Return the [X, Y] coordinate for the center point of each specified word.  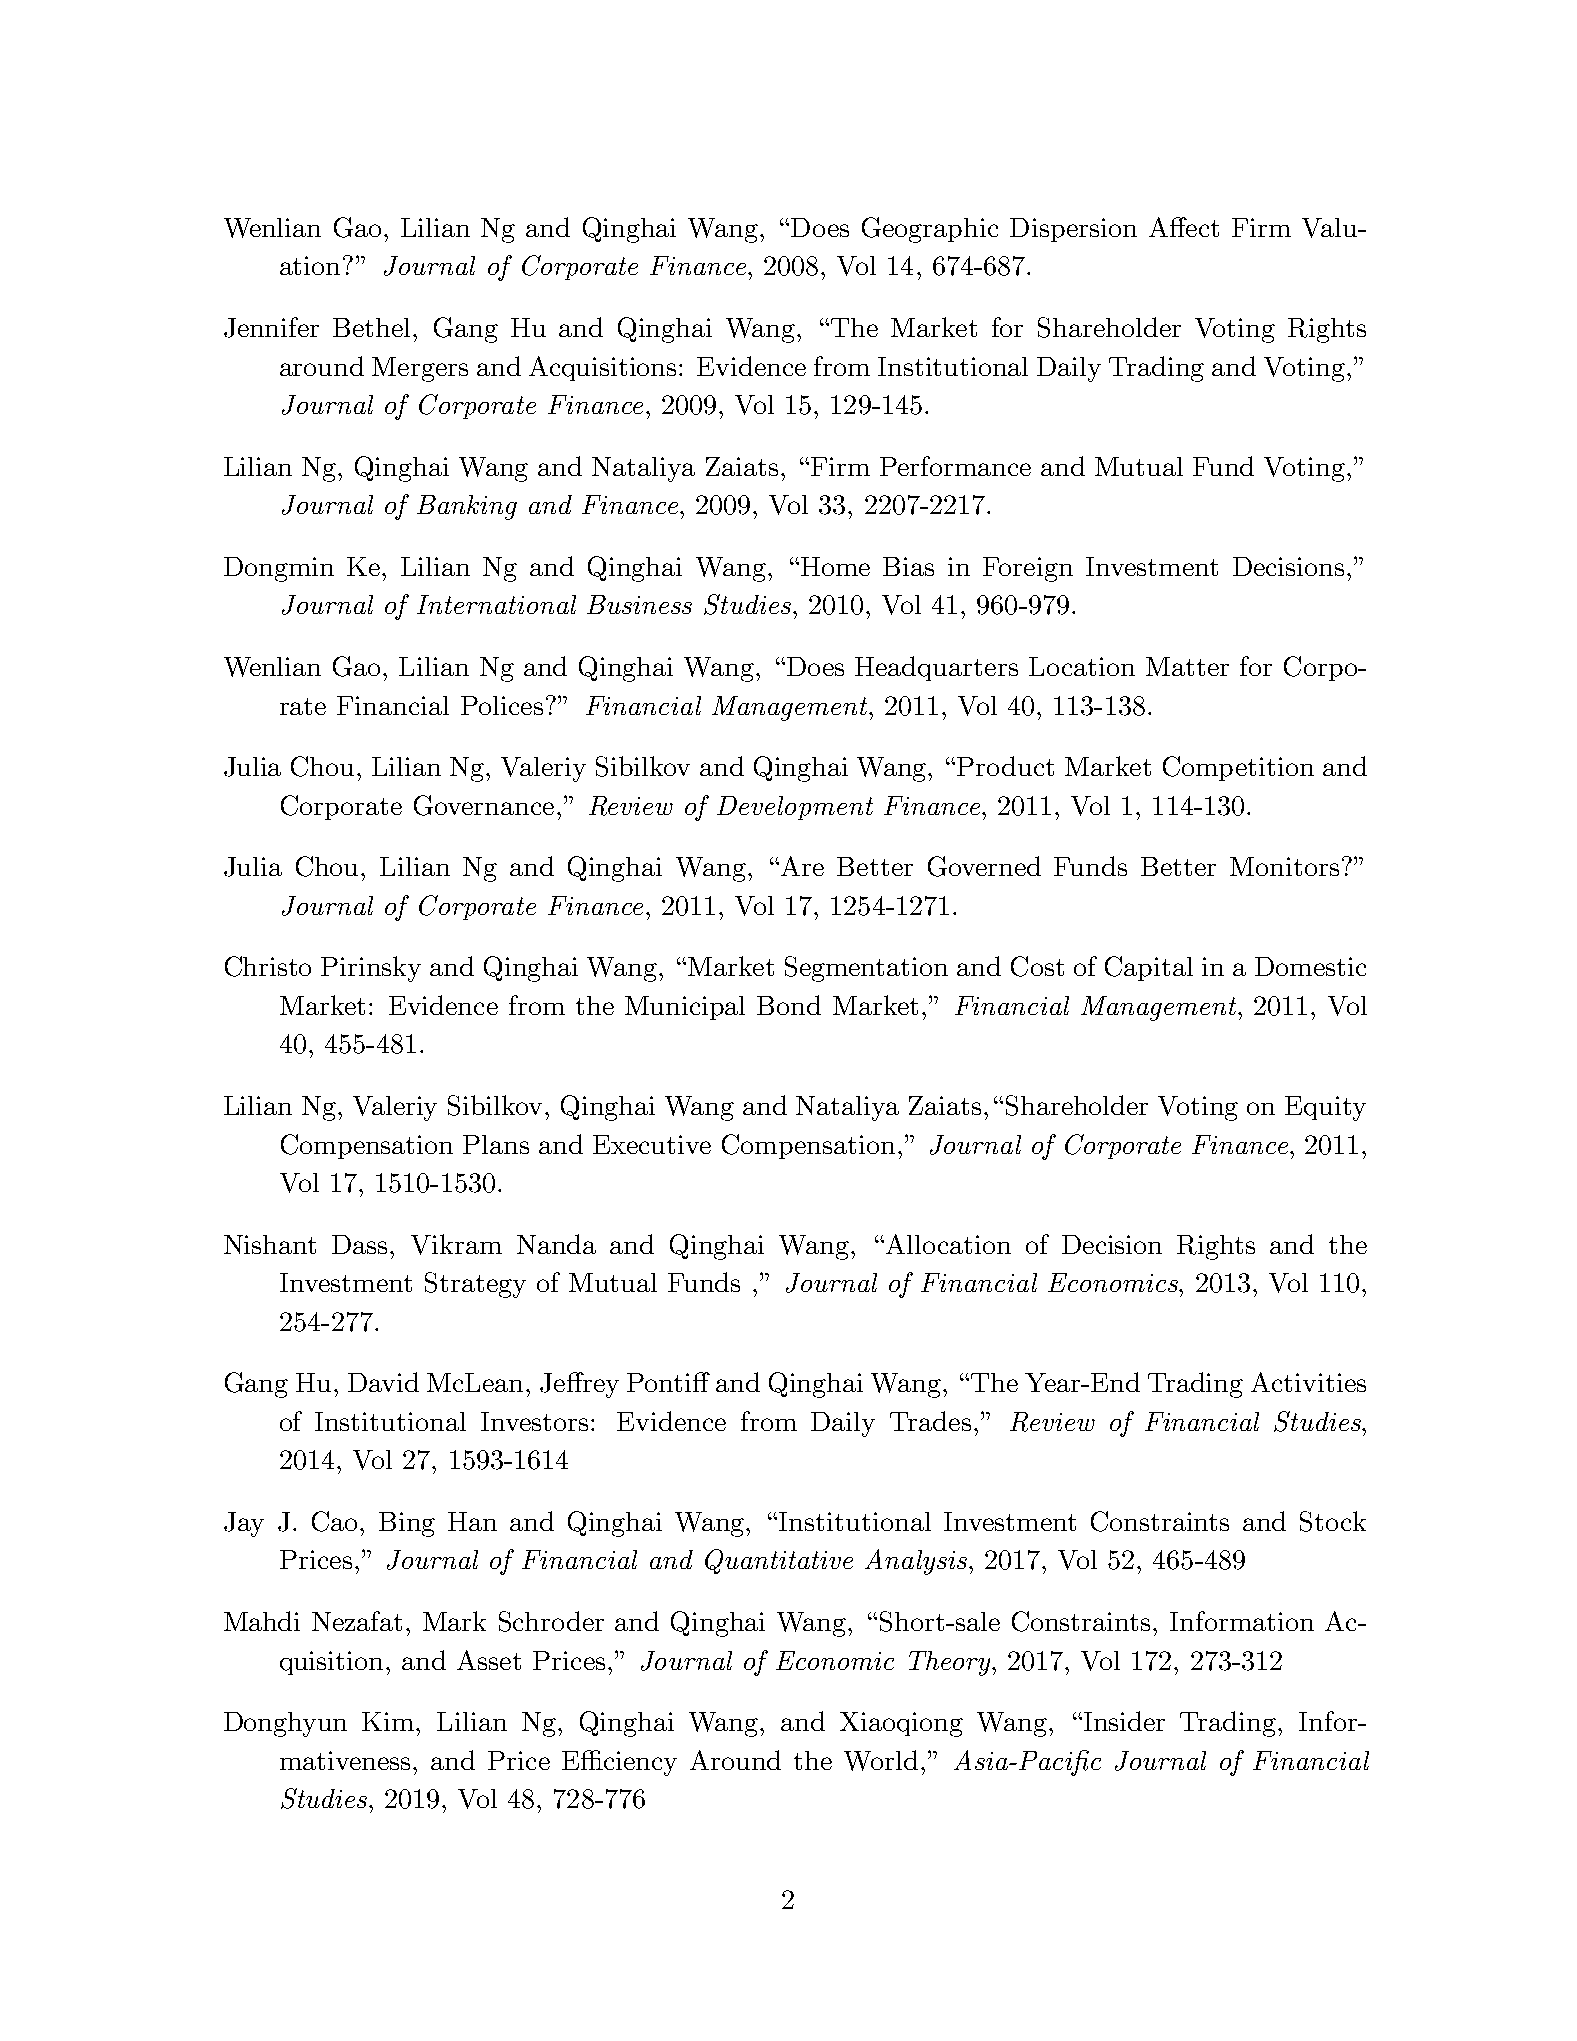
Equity [1325, 1108]
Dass [361, 1244]
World [881, 1760]
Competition [1238, 768]
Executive [652, 1144]
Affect [1184, 227]
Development [795, 808]
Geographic [930, 230]
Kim [389, 1721]
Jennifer [271, 327]
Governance [484, 805]
